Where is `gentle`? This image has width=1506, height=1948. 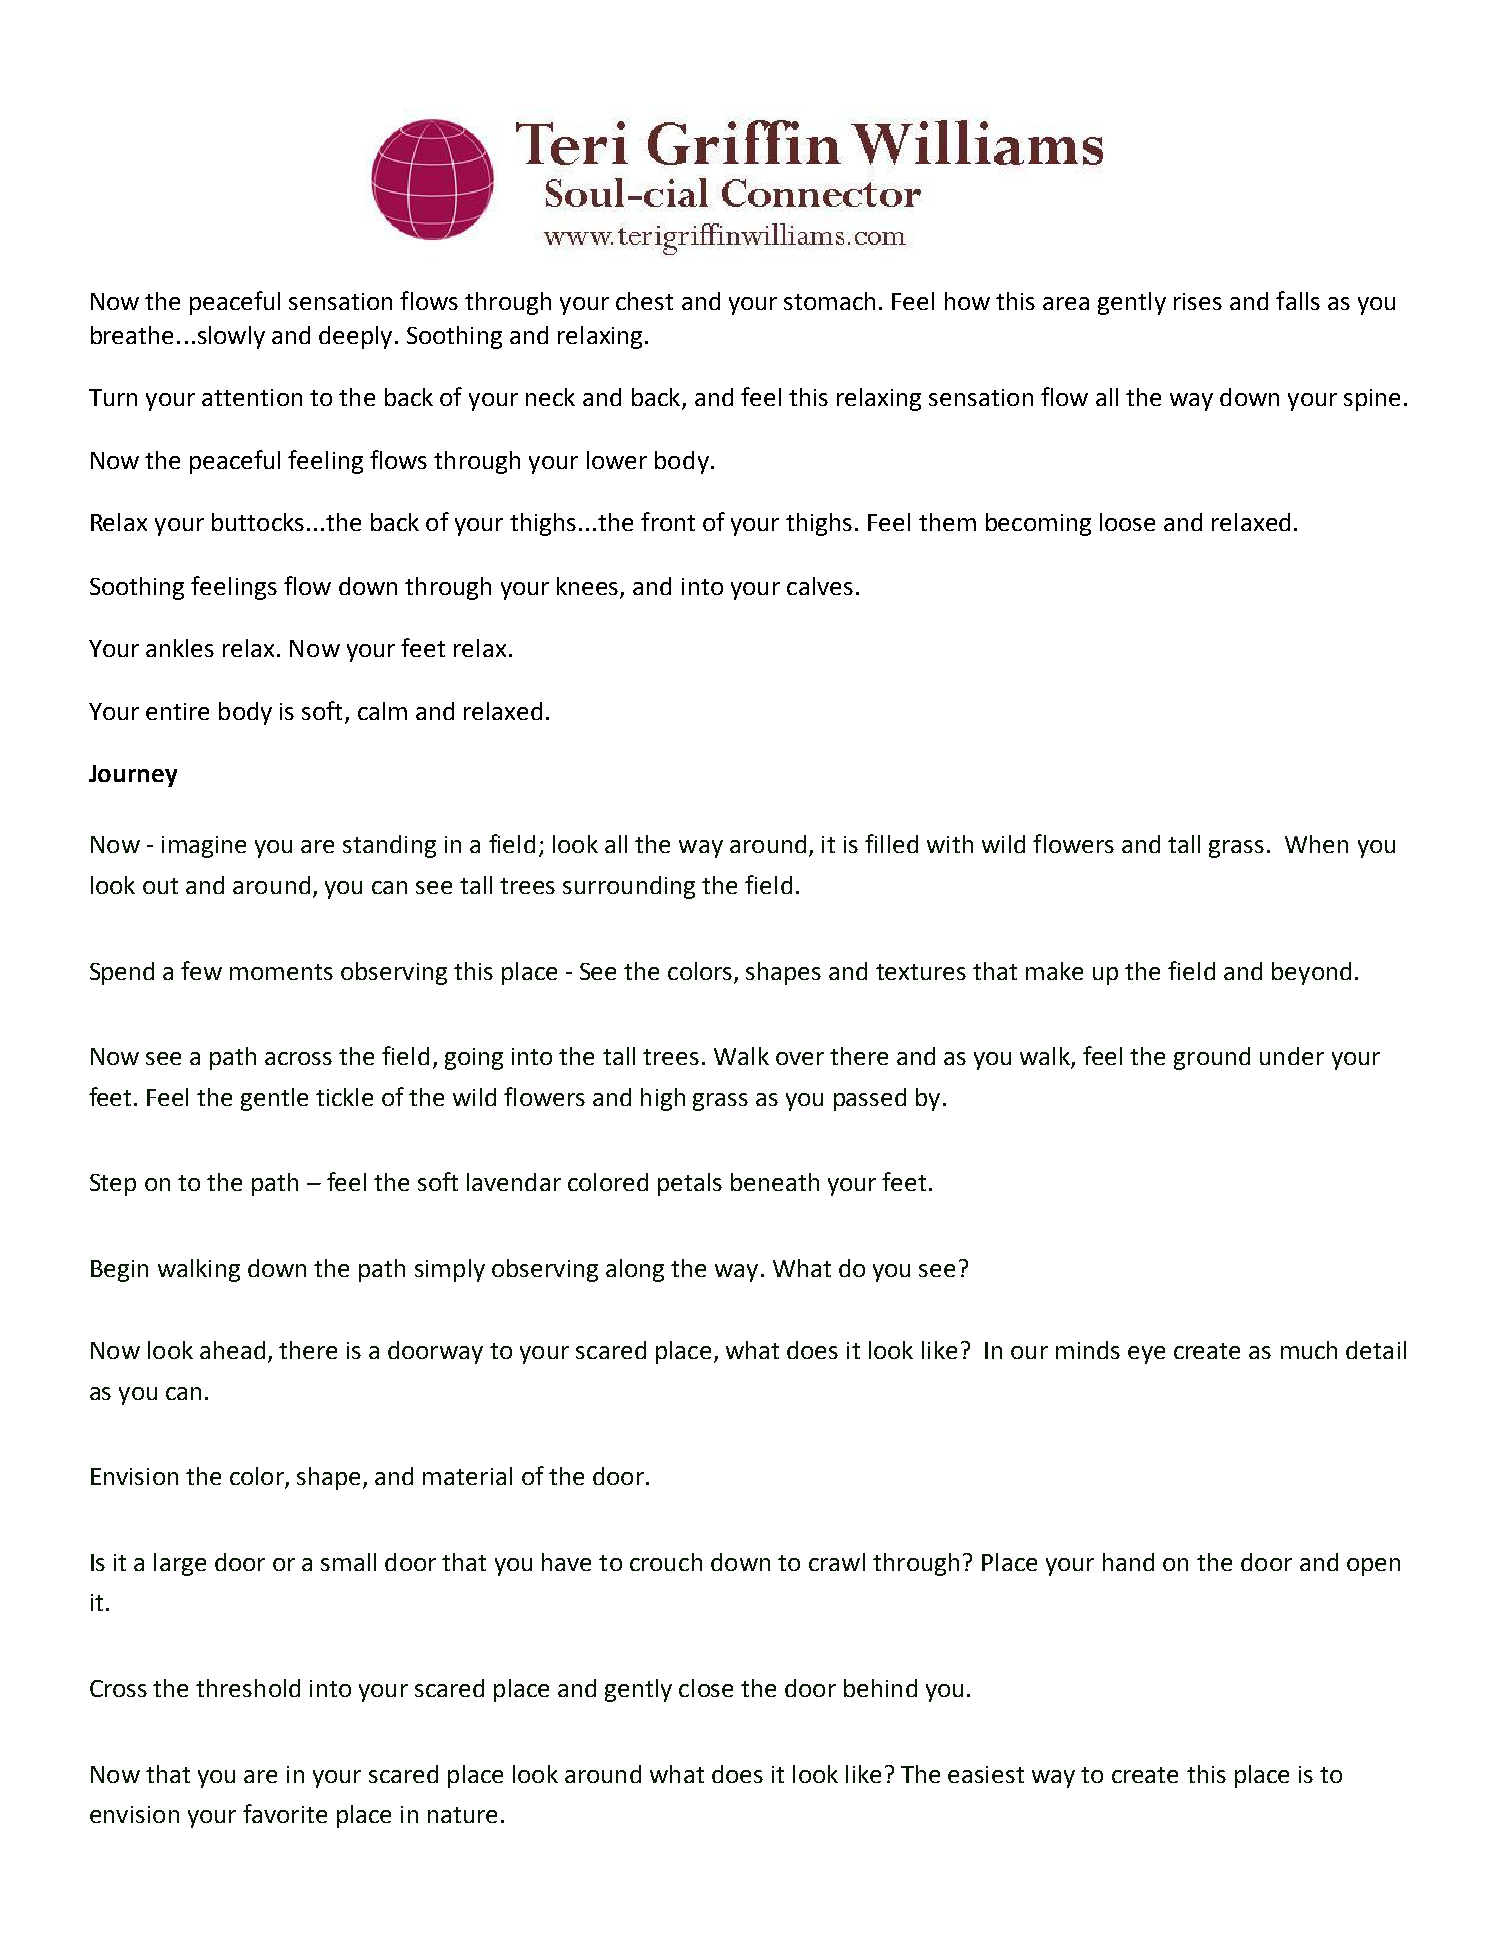
gentle is located at coordinates (274, 1099).
